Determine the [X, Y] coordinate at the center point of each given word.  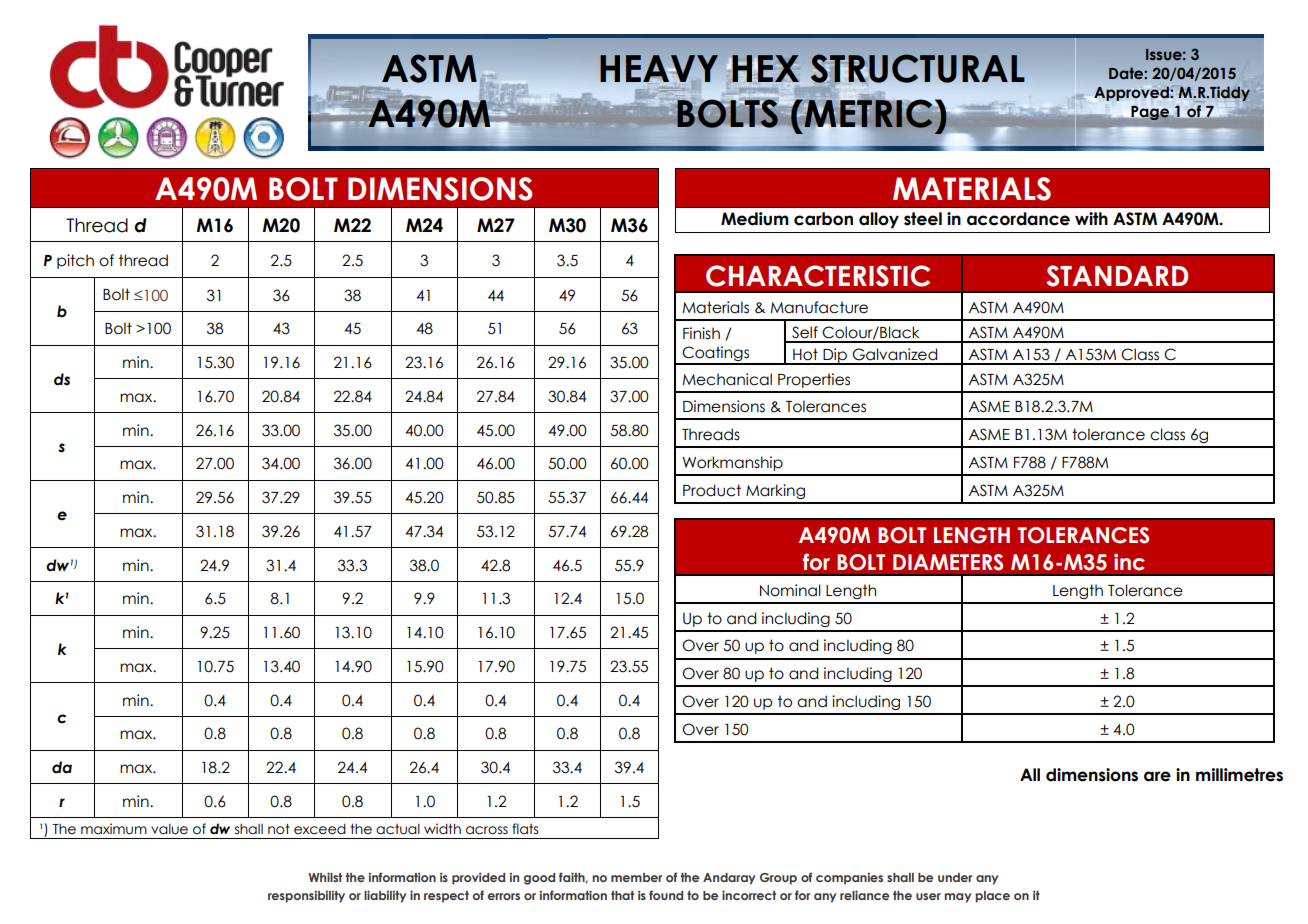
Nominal [790, 590]
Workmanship [732, 463]
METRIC [869, 114]
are [1157, 776]
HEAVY [659, 69]
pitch [75, 261]
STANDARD [1117, 276]
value [169, 829]
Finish [701, 333]
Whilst [325, 877]
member [636, 877]
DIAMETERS [948, 562]
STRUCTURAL [917, 68]
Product [712, 490]
